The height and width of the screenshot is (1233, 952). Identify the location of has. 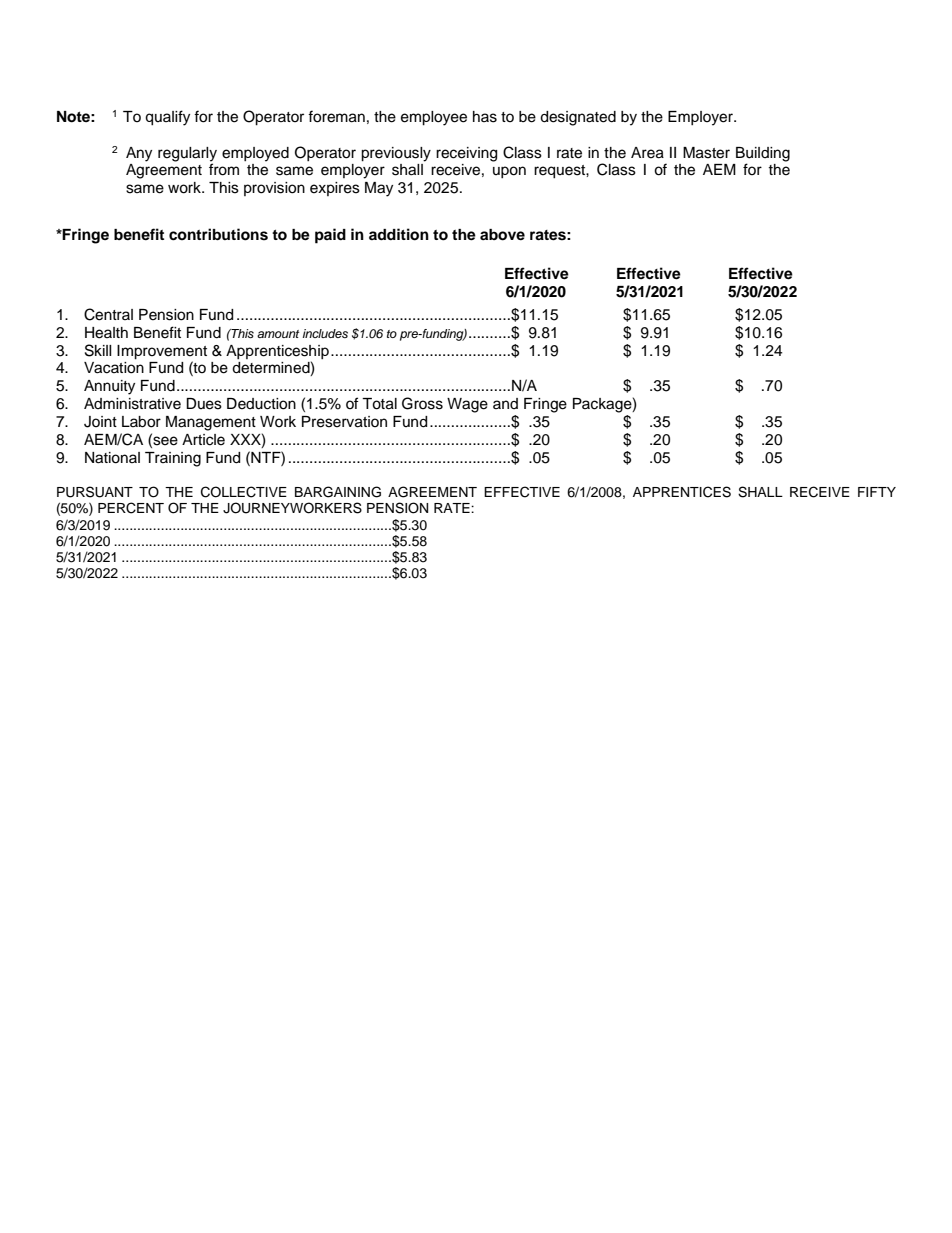
(485, 117).
